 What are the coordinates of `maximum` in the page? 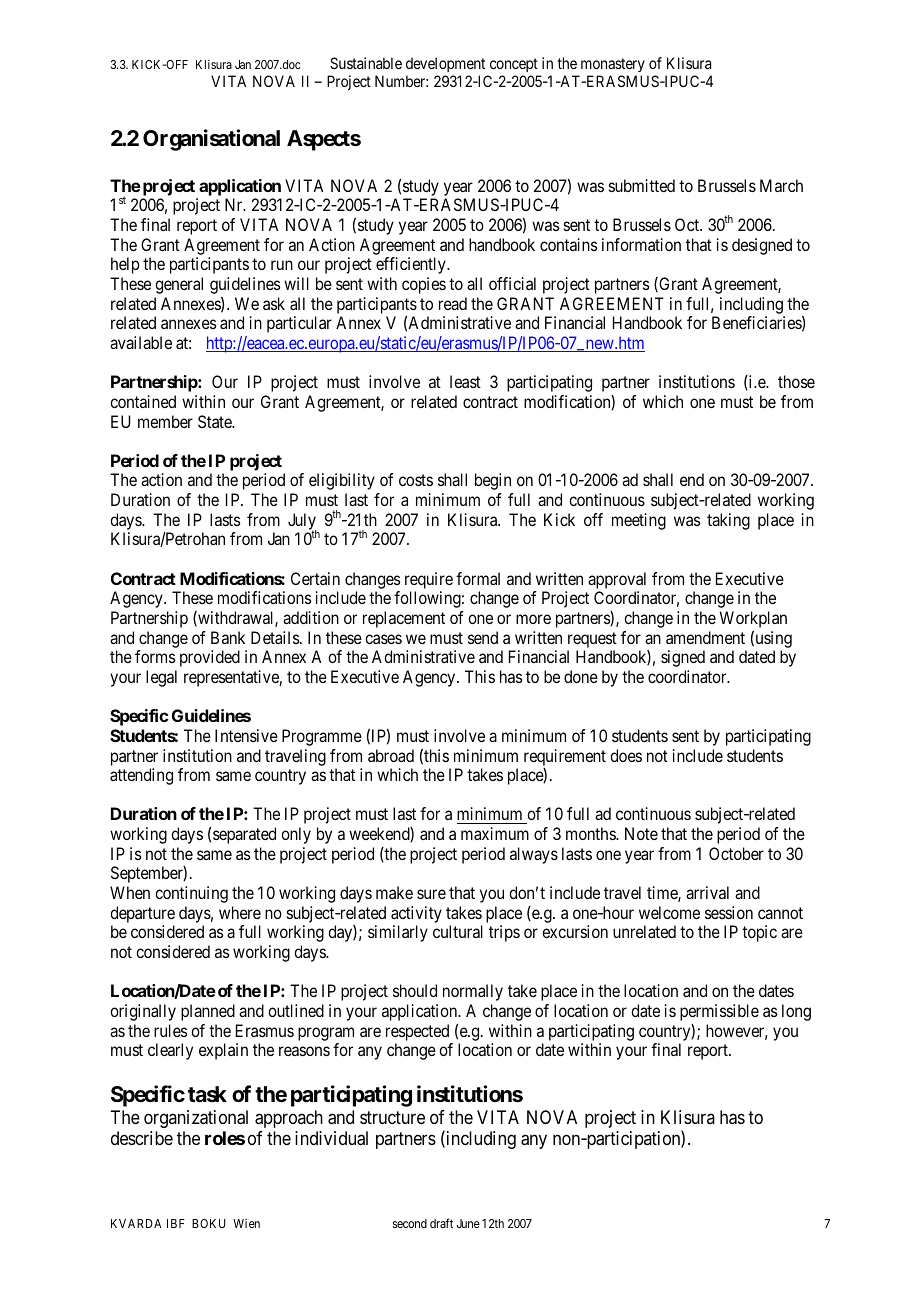 It's located at (495, 833).
